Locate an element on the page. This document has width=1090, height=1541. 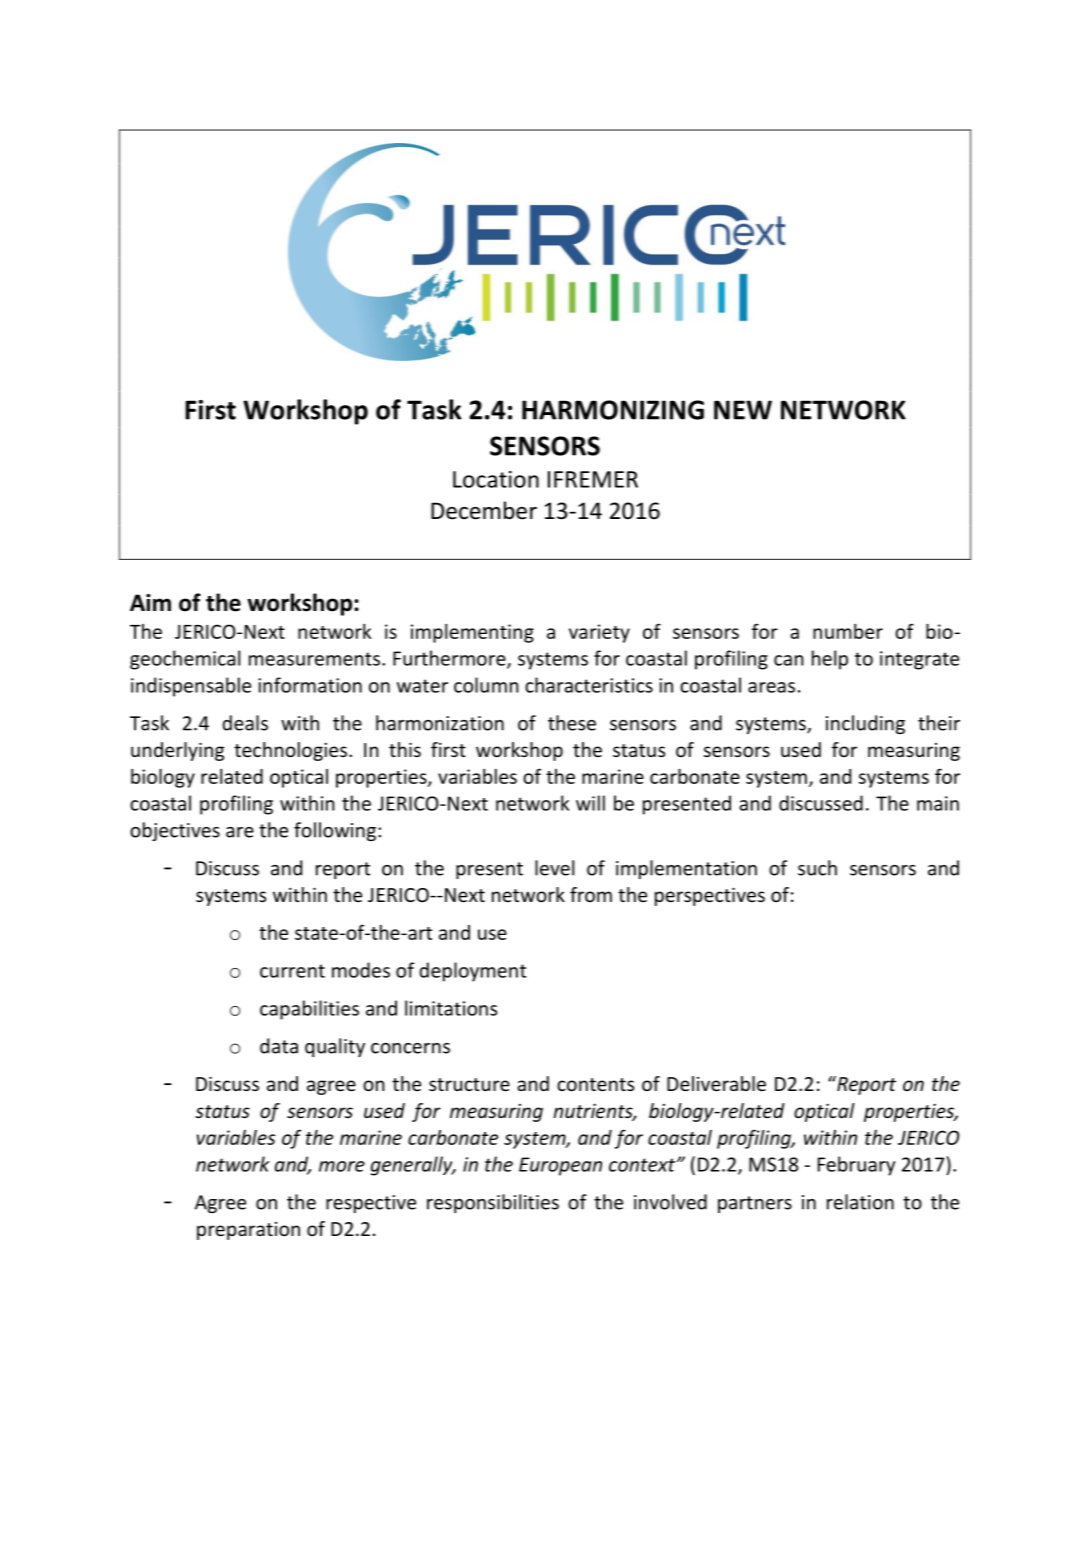
preparation is located at coordinates (248, 1231).
